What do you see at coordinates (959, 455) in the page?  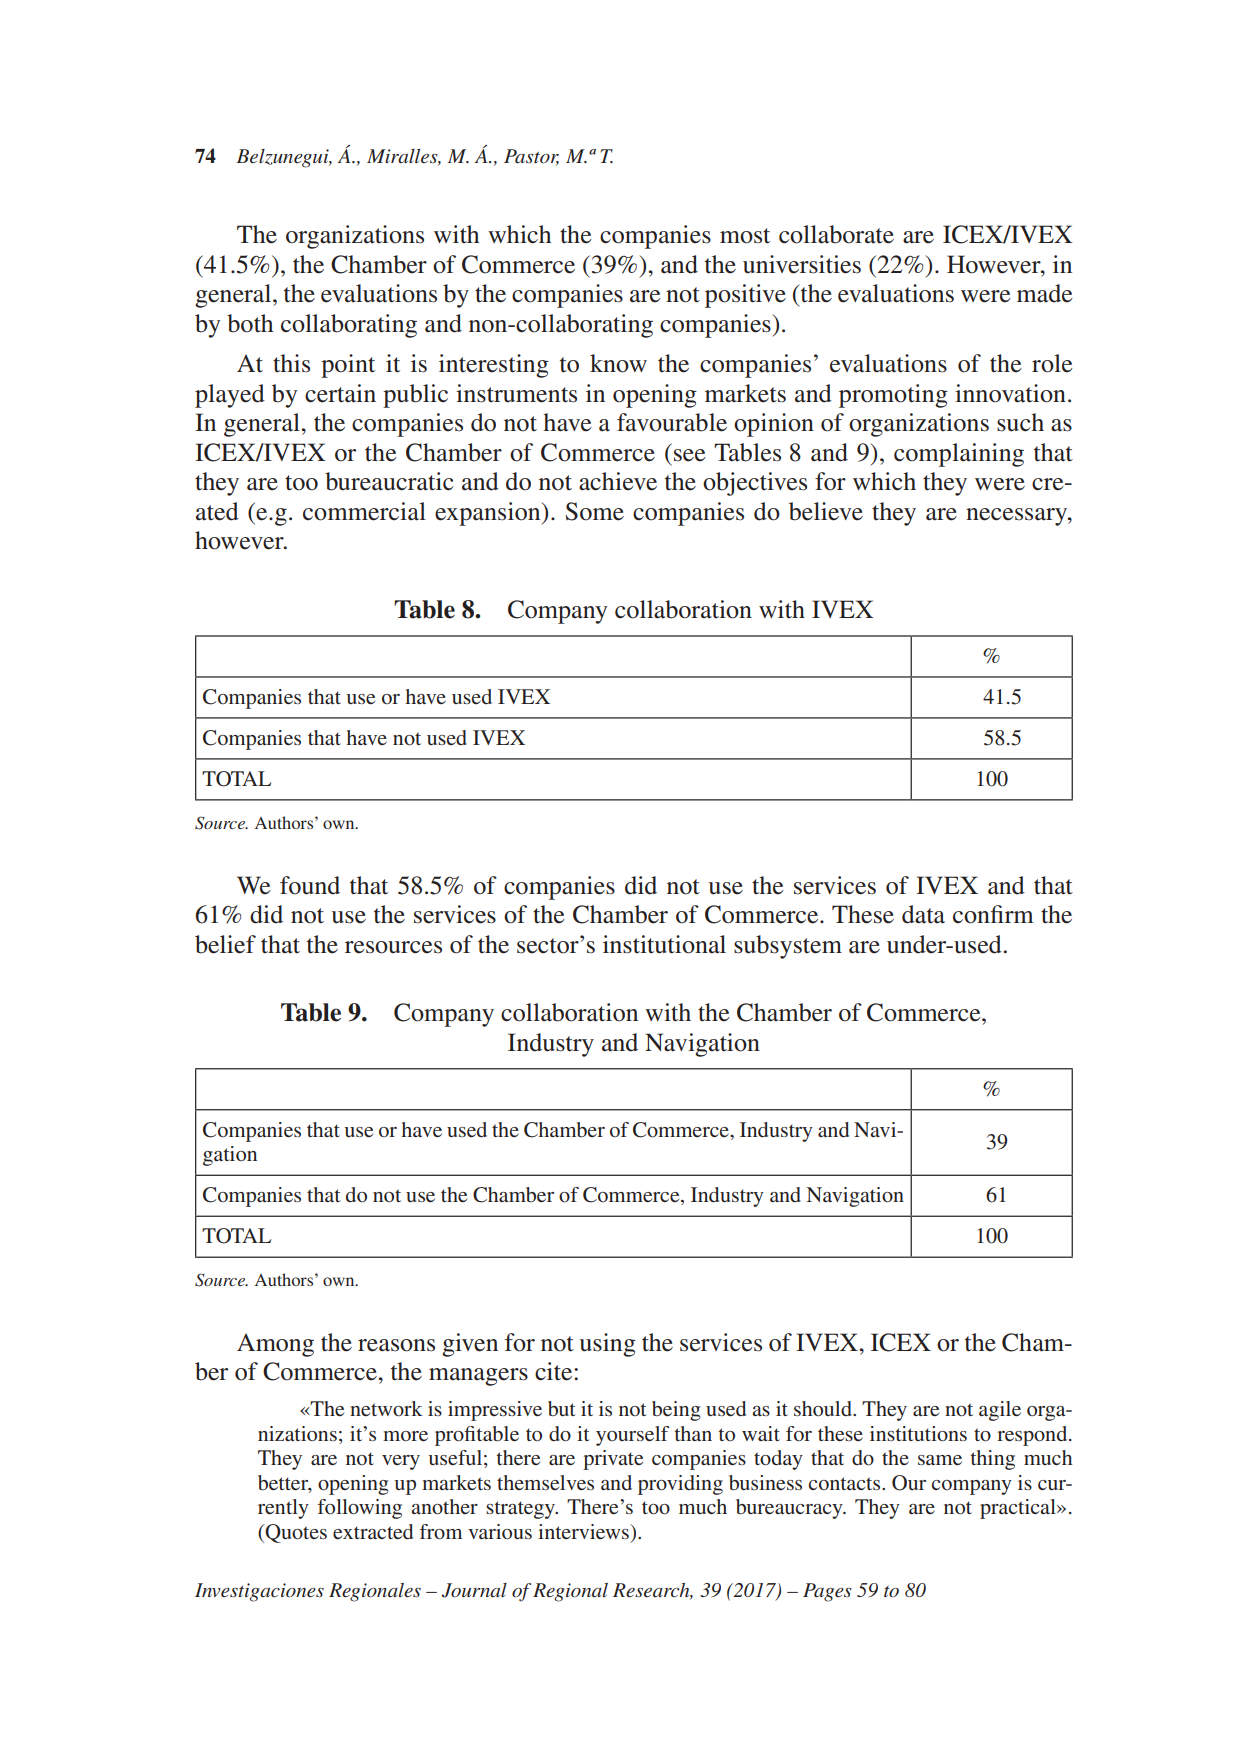 I see `complaining` at bounding box center [959, 455].
